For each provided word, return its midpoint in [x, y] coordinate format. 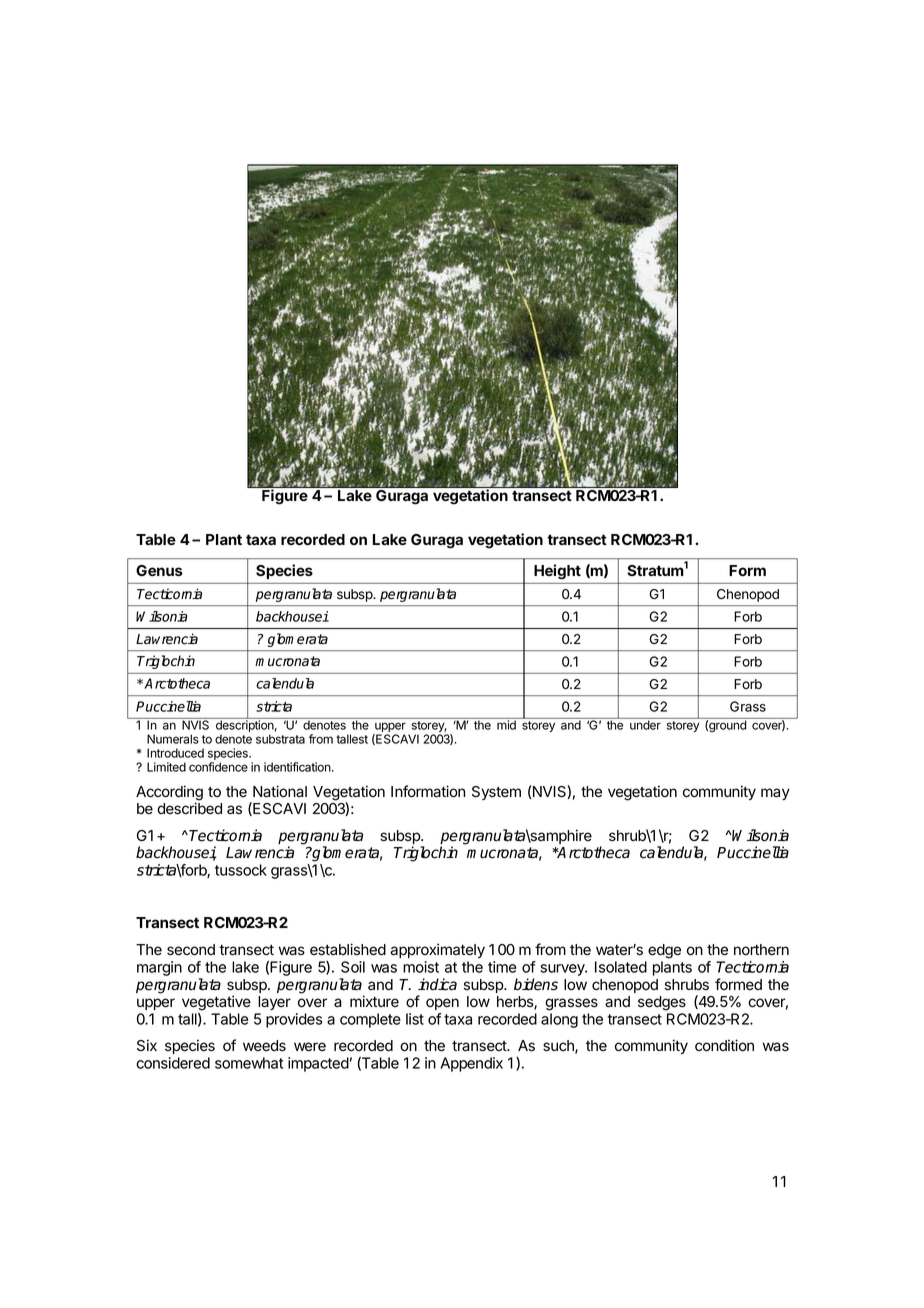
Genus [159, 570]
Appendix [471, 1064]
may [775, 794]
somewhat [249, 1063]
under [645, 725]
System [496, 793]
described [189, 808]
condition [724, 1045]
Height [557, 571]
